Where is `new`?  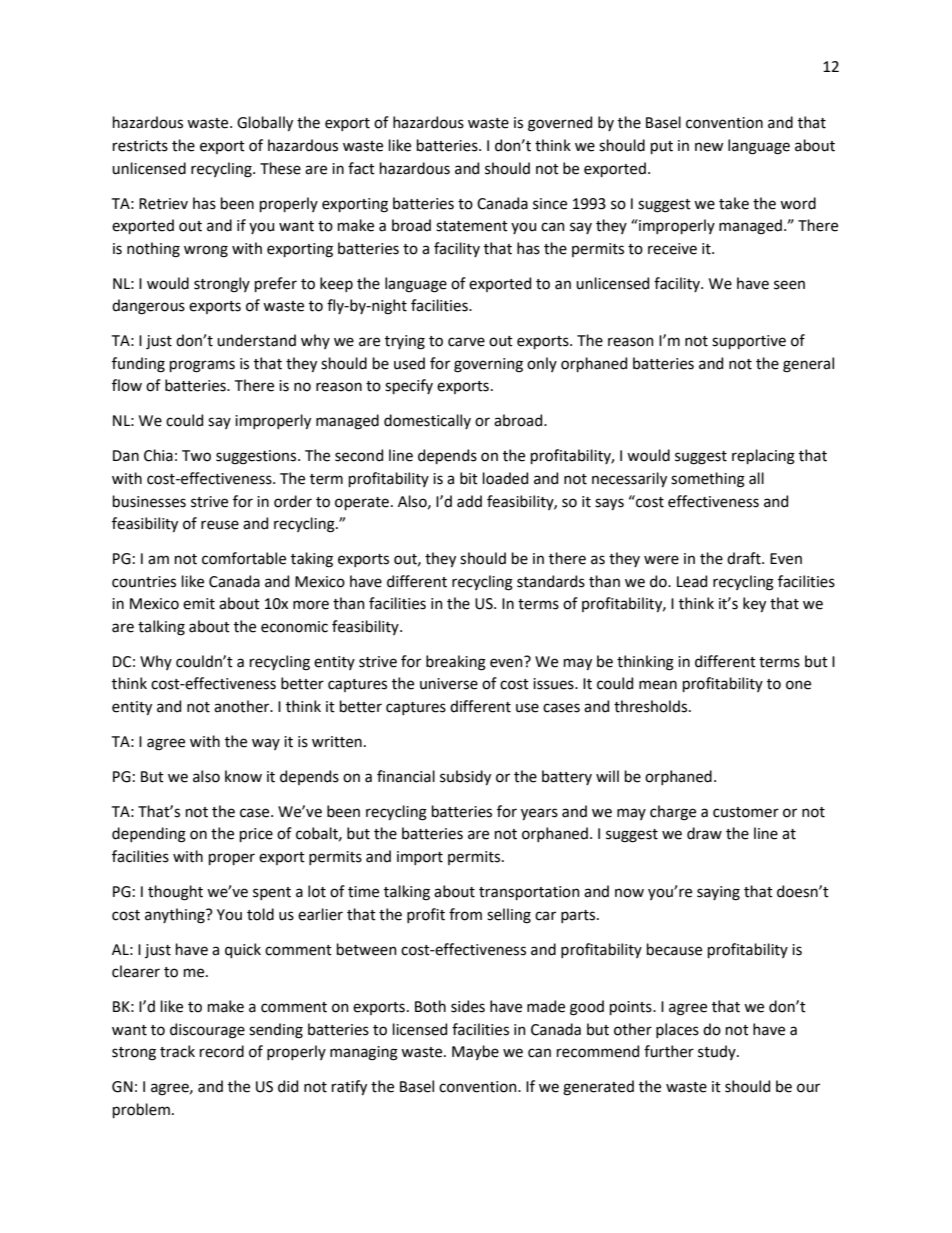 new is located at coordinates (709, 147).
